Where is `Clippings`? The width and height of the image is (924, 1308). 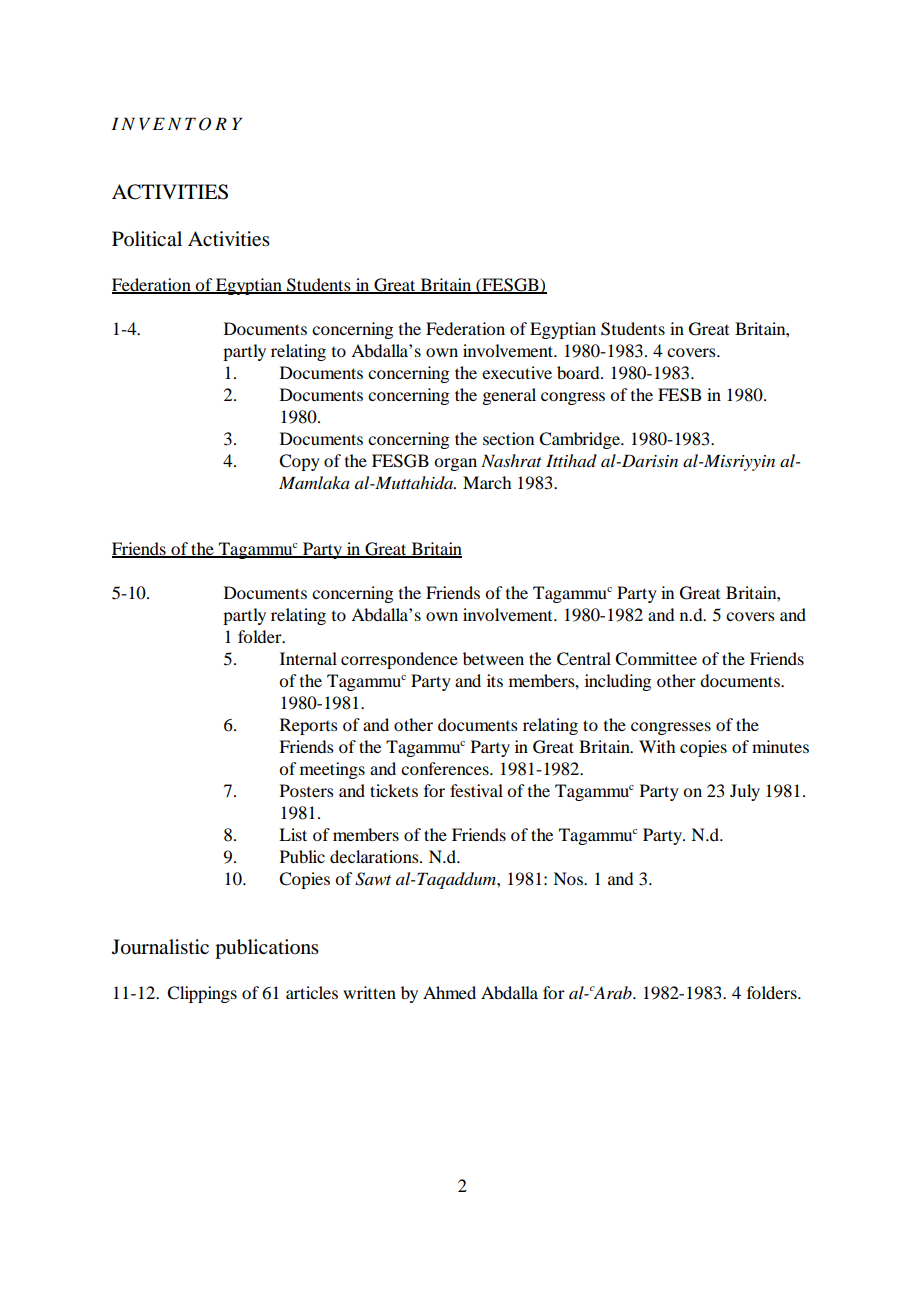 Clippings is located at coordinates (202, 994).
